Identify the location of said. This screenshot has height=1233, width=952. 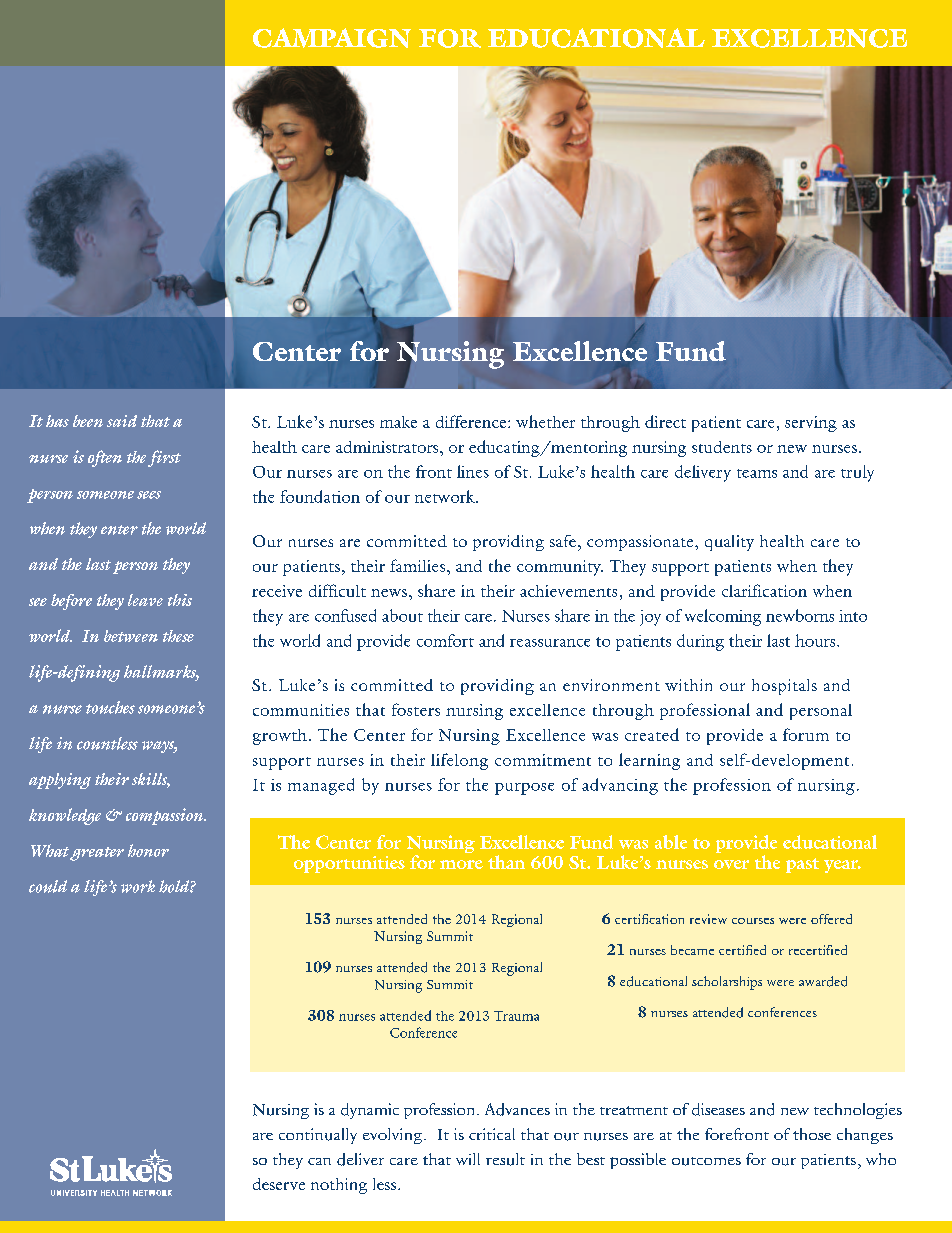
(122, 421).
